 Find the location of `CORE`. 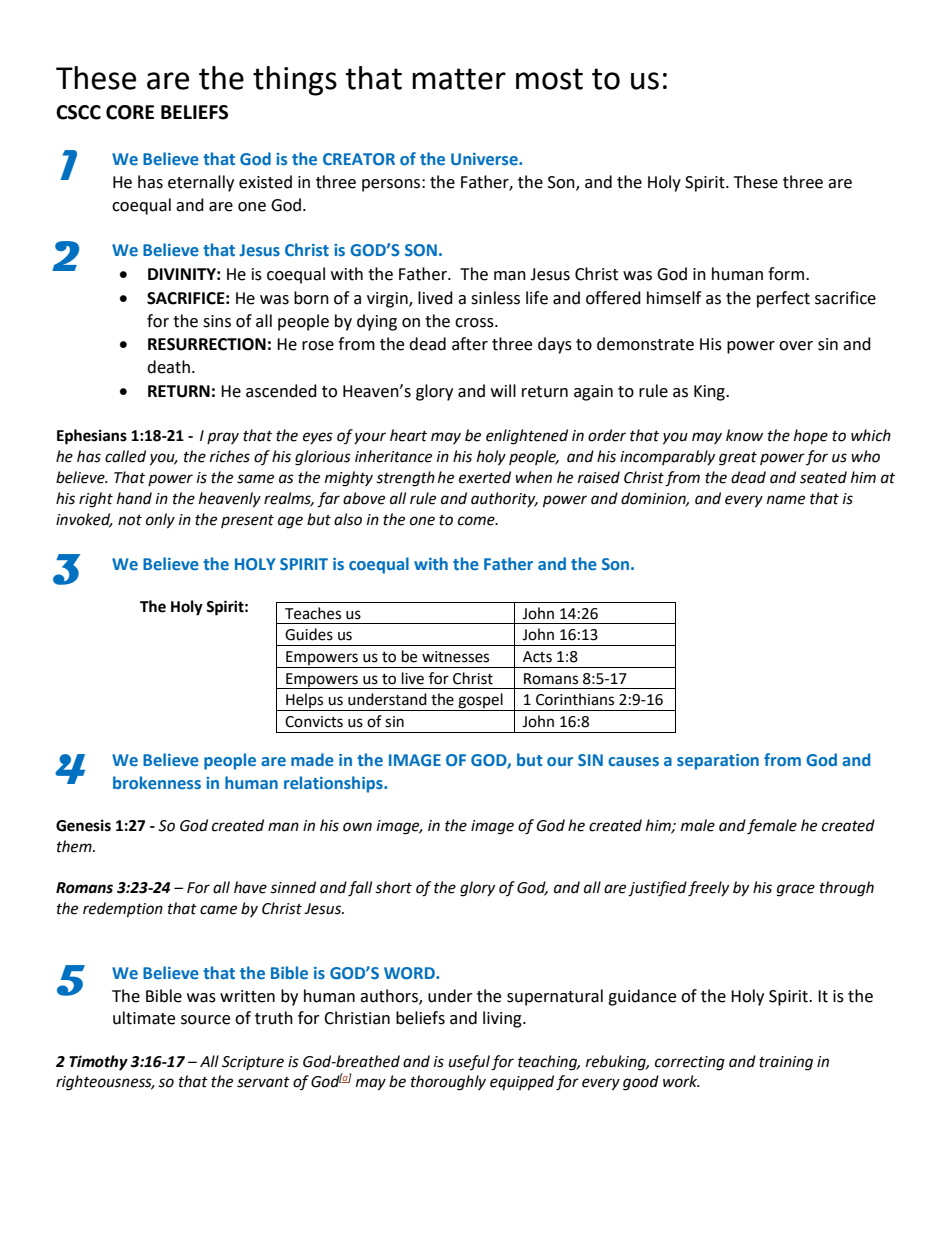

CORE is located at coordinates (130, 112).
